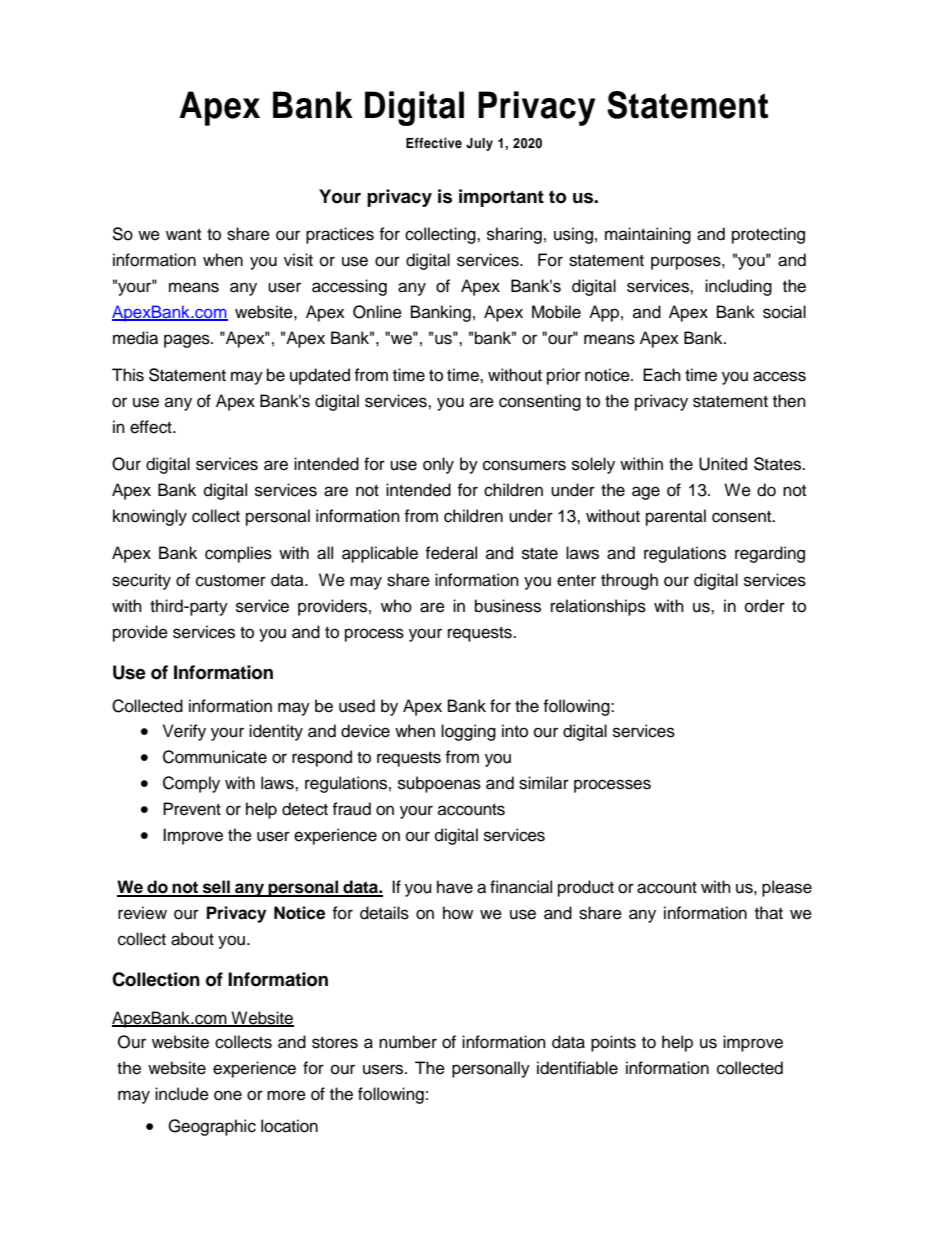 The height and width of the screenshot is (1233, 952). Describe the element at coordinates (439, 784) in the screenshot. I see `subpoenas` at that location.
